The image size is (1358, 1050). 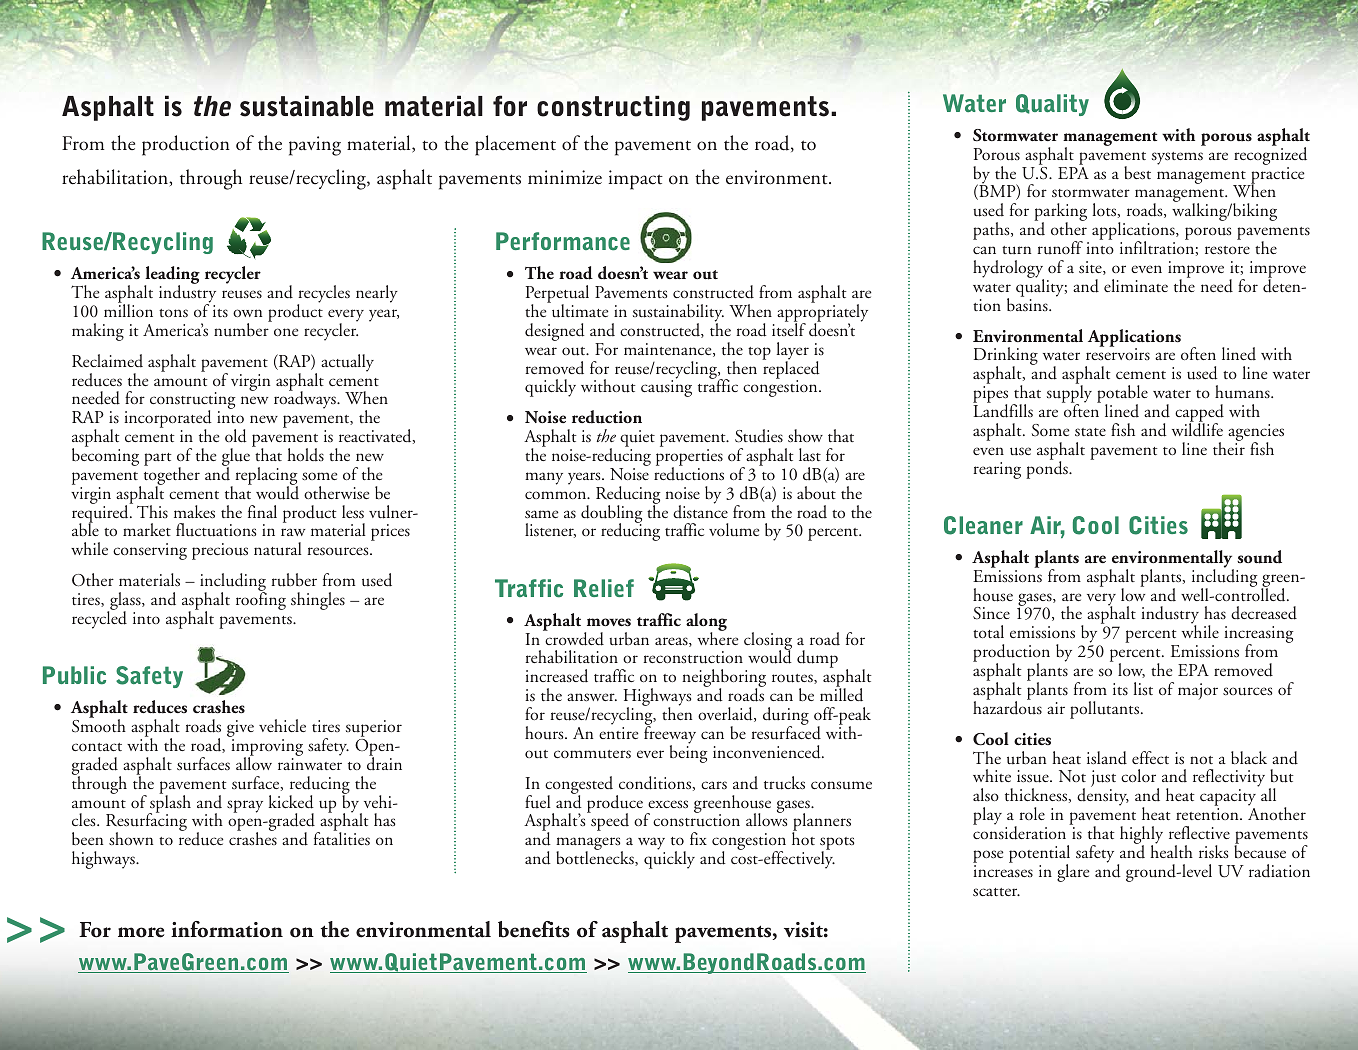 What do you see at coordinates (759, 353) in the image?
I see `top` at bounding box center [759, 353].
